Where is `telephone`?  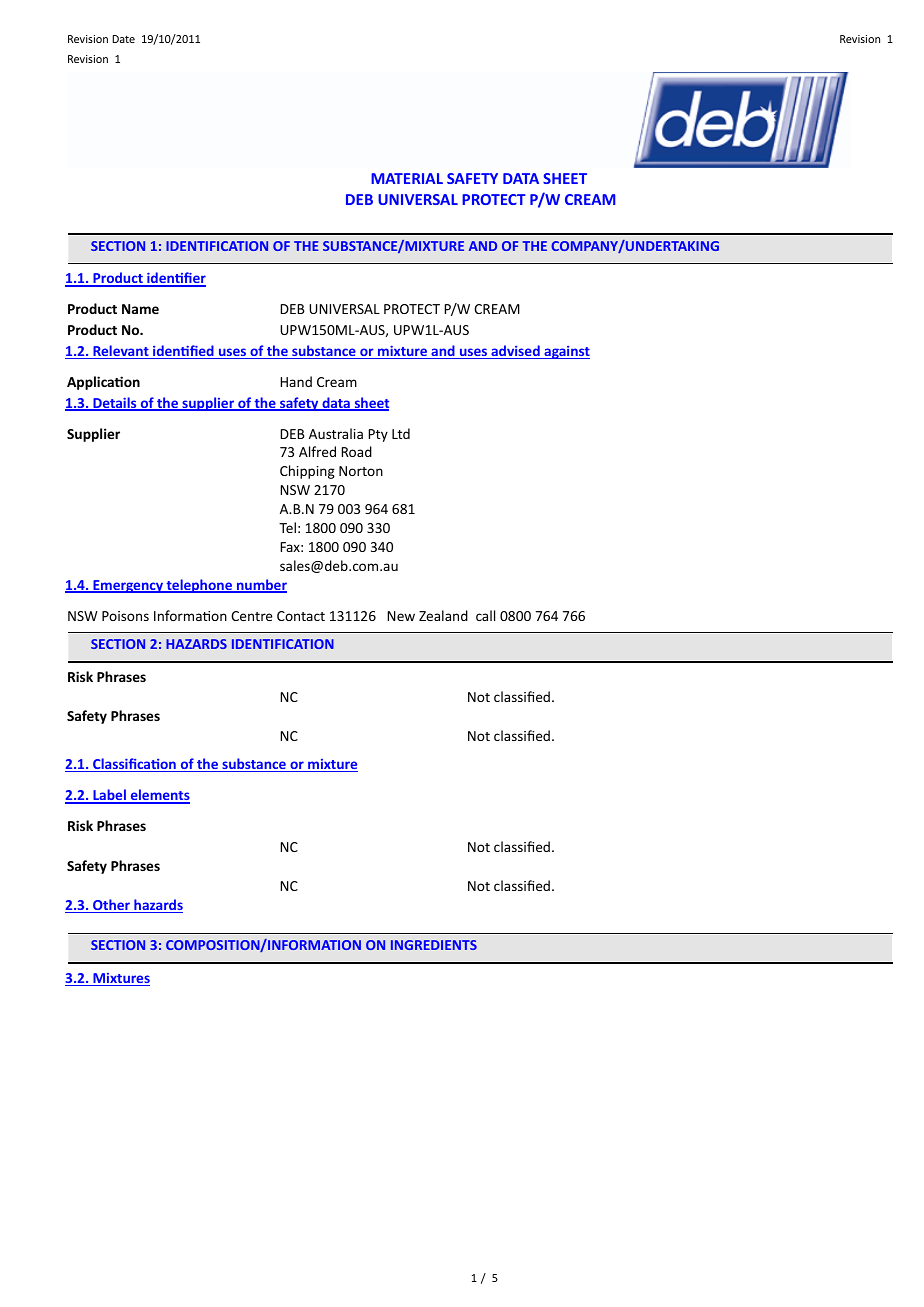 telephone is located at coordinates (199, 586).
